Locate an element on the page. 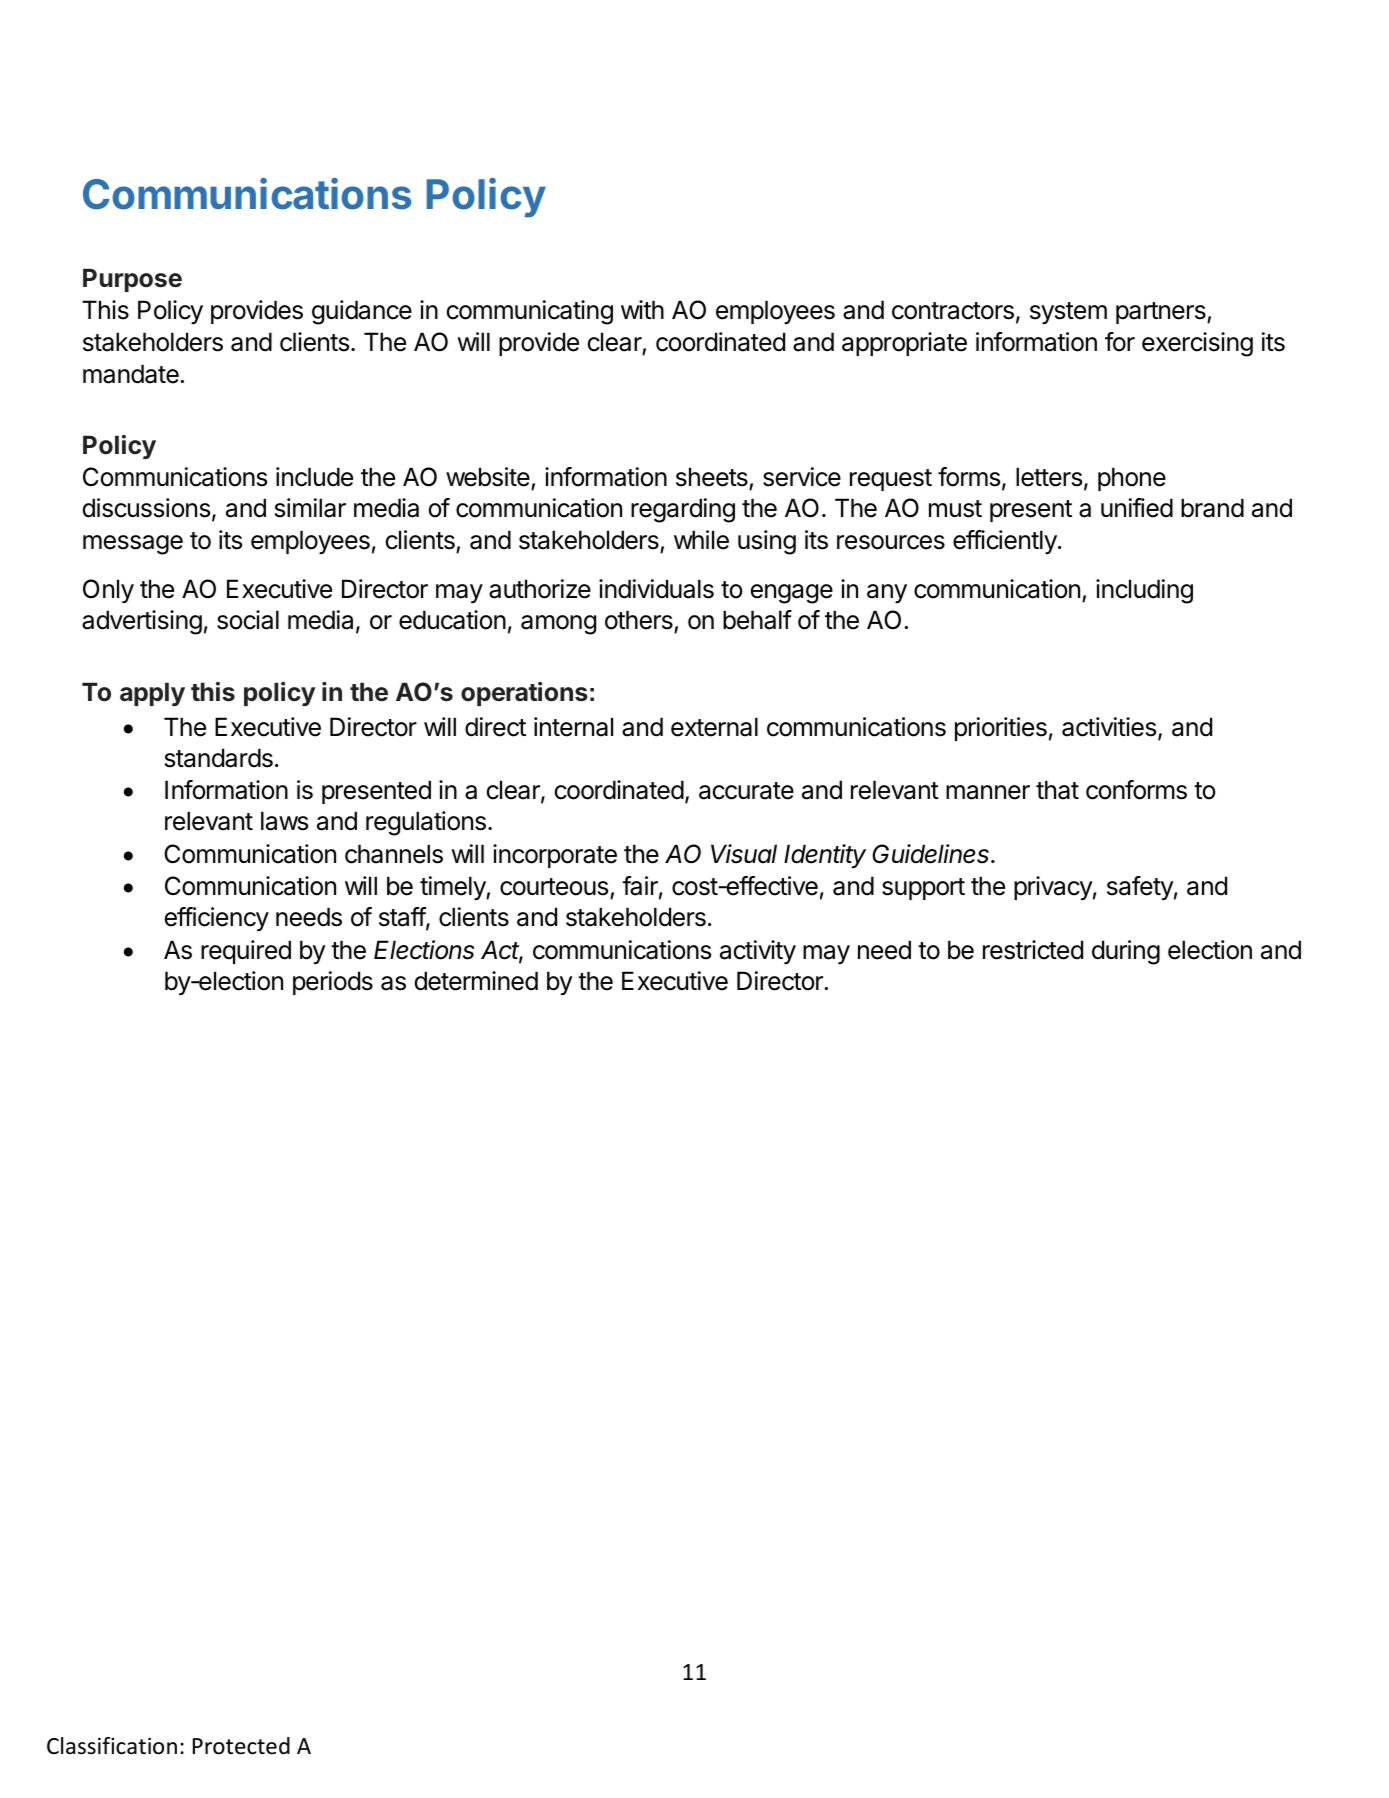 Image resolution: width=1389 pixels, height=1798 pixels. determined is located at coordinates (476, 981).
